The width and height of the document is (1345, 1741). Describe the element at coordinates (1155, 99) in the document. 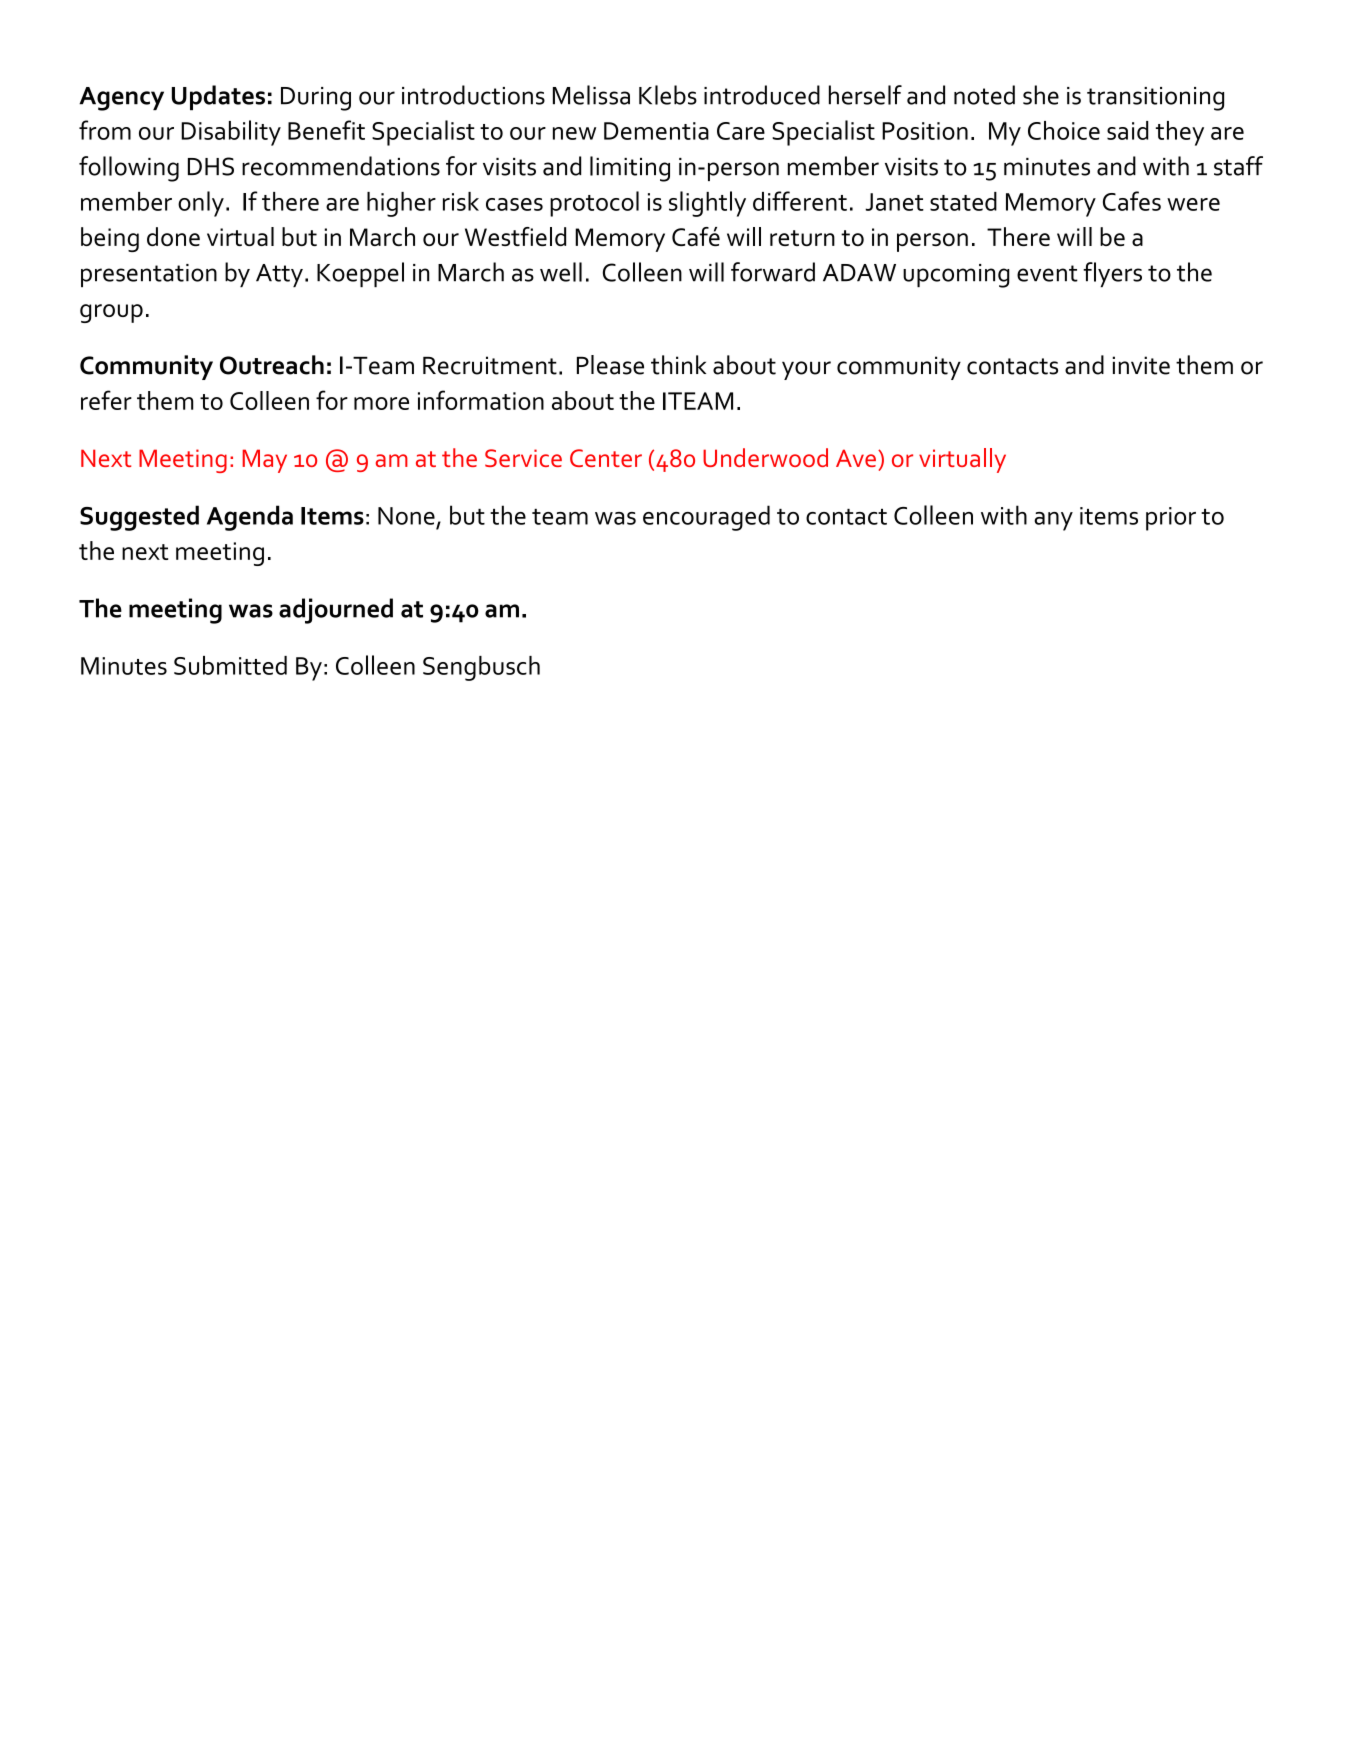

I see `transitioning` at that location.
